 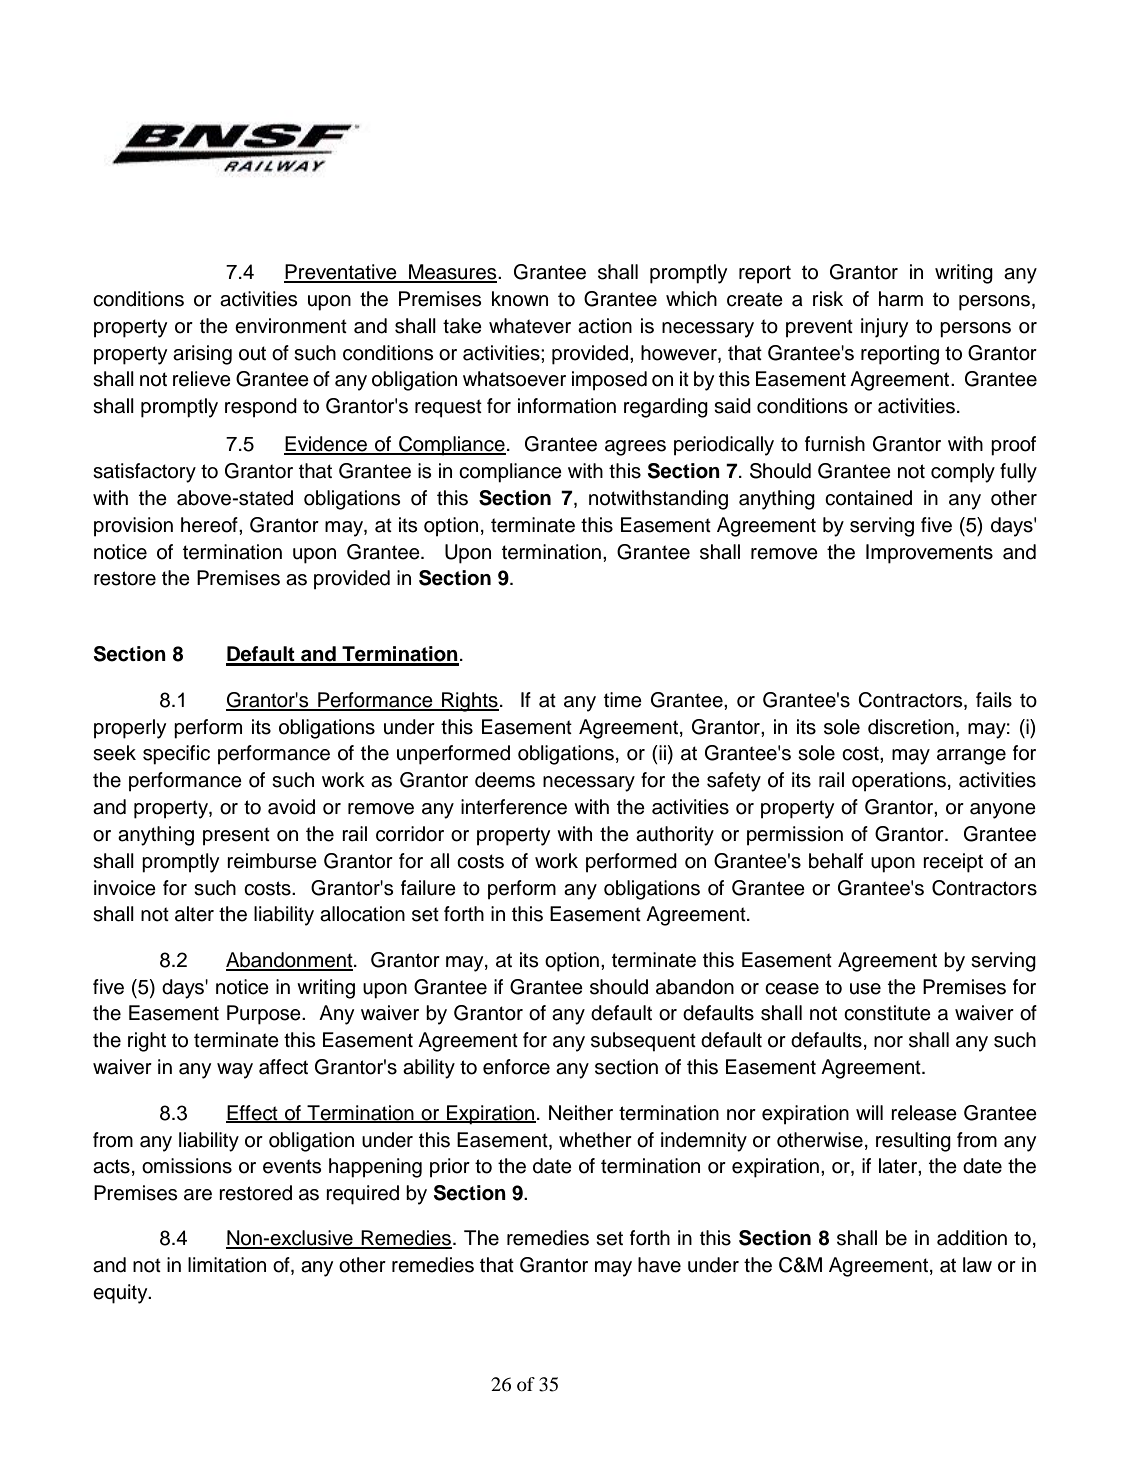 I want to click on operations, so click(x=899, y=782).
